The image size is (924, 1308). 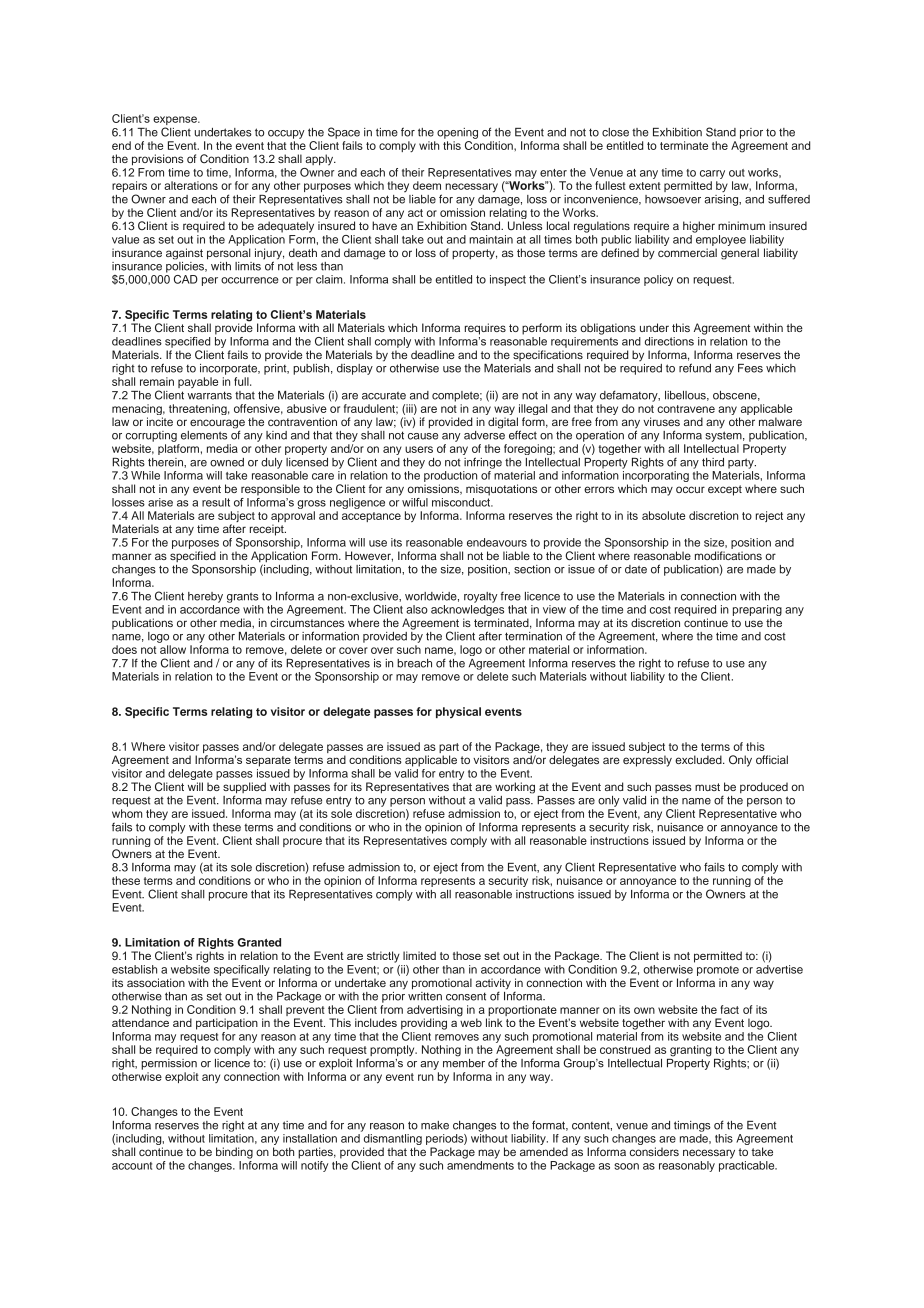 What do you see at coordinates (457, 133) in the screenshot?
I see `opening` at bounding box center [457, 133].
